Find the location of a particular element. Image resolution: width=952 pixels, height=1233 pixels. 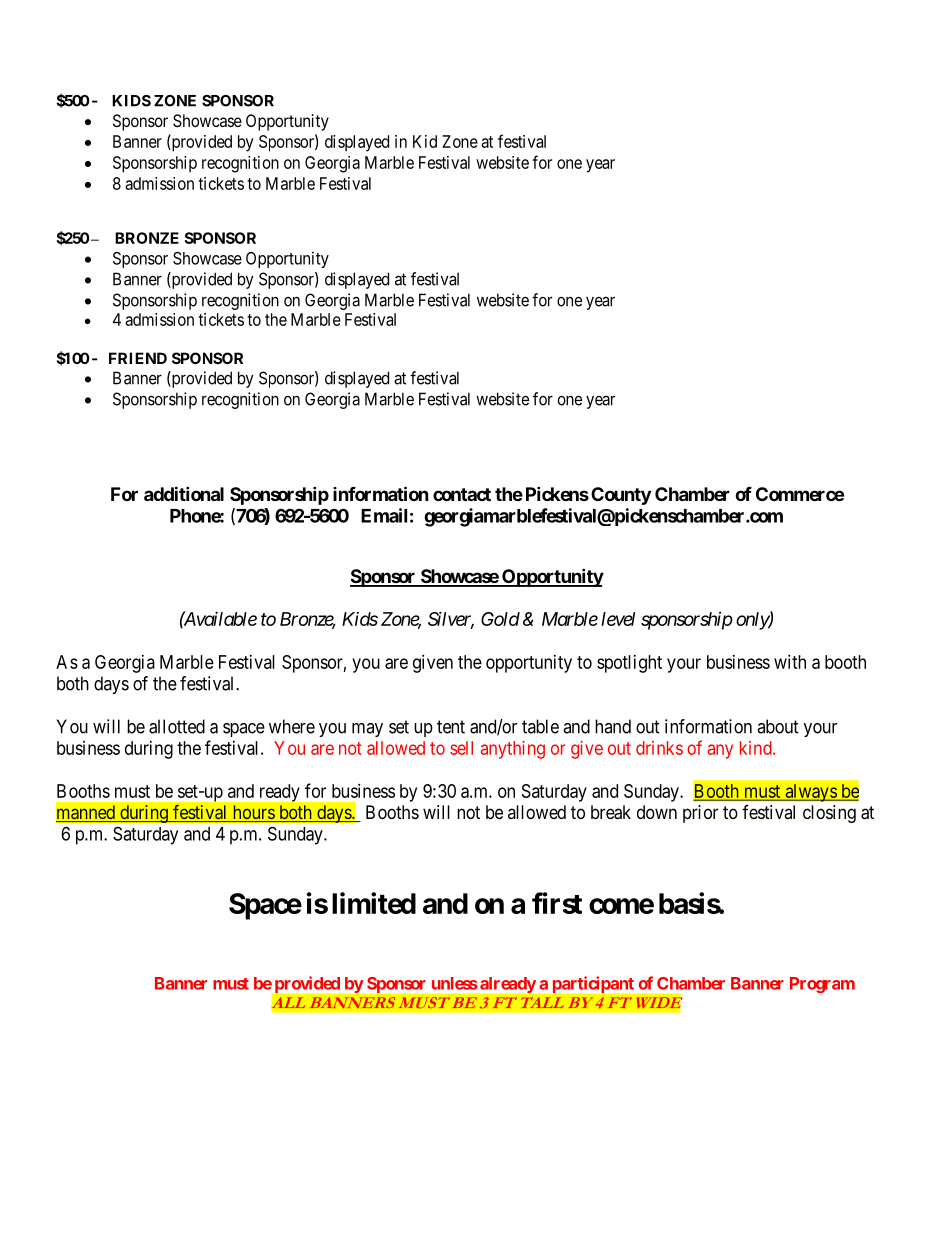

contact is located at coordinates (462, 494).
